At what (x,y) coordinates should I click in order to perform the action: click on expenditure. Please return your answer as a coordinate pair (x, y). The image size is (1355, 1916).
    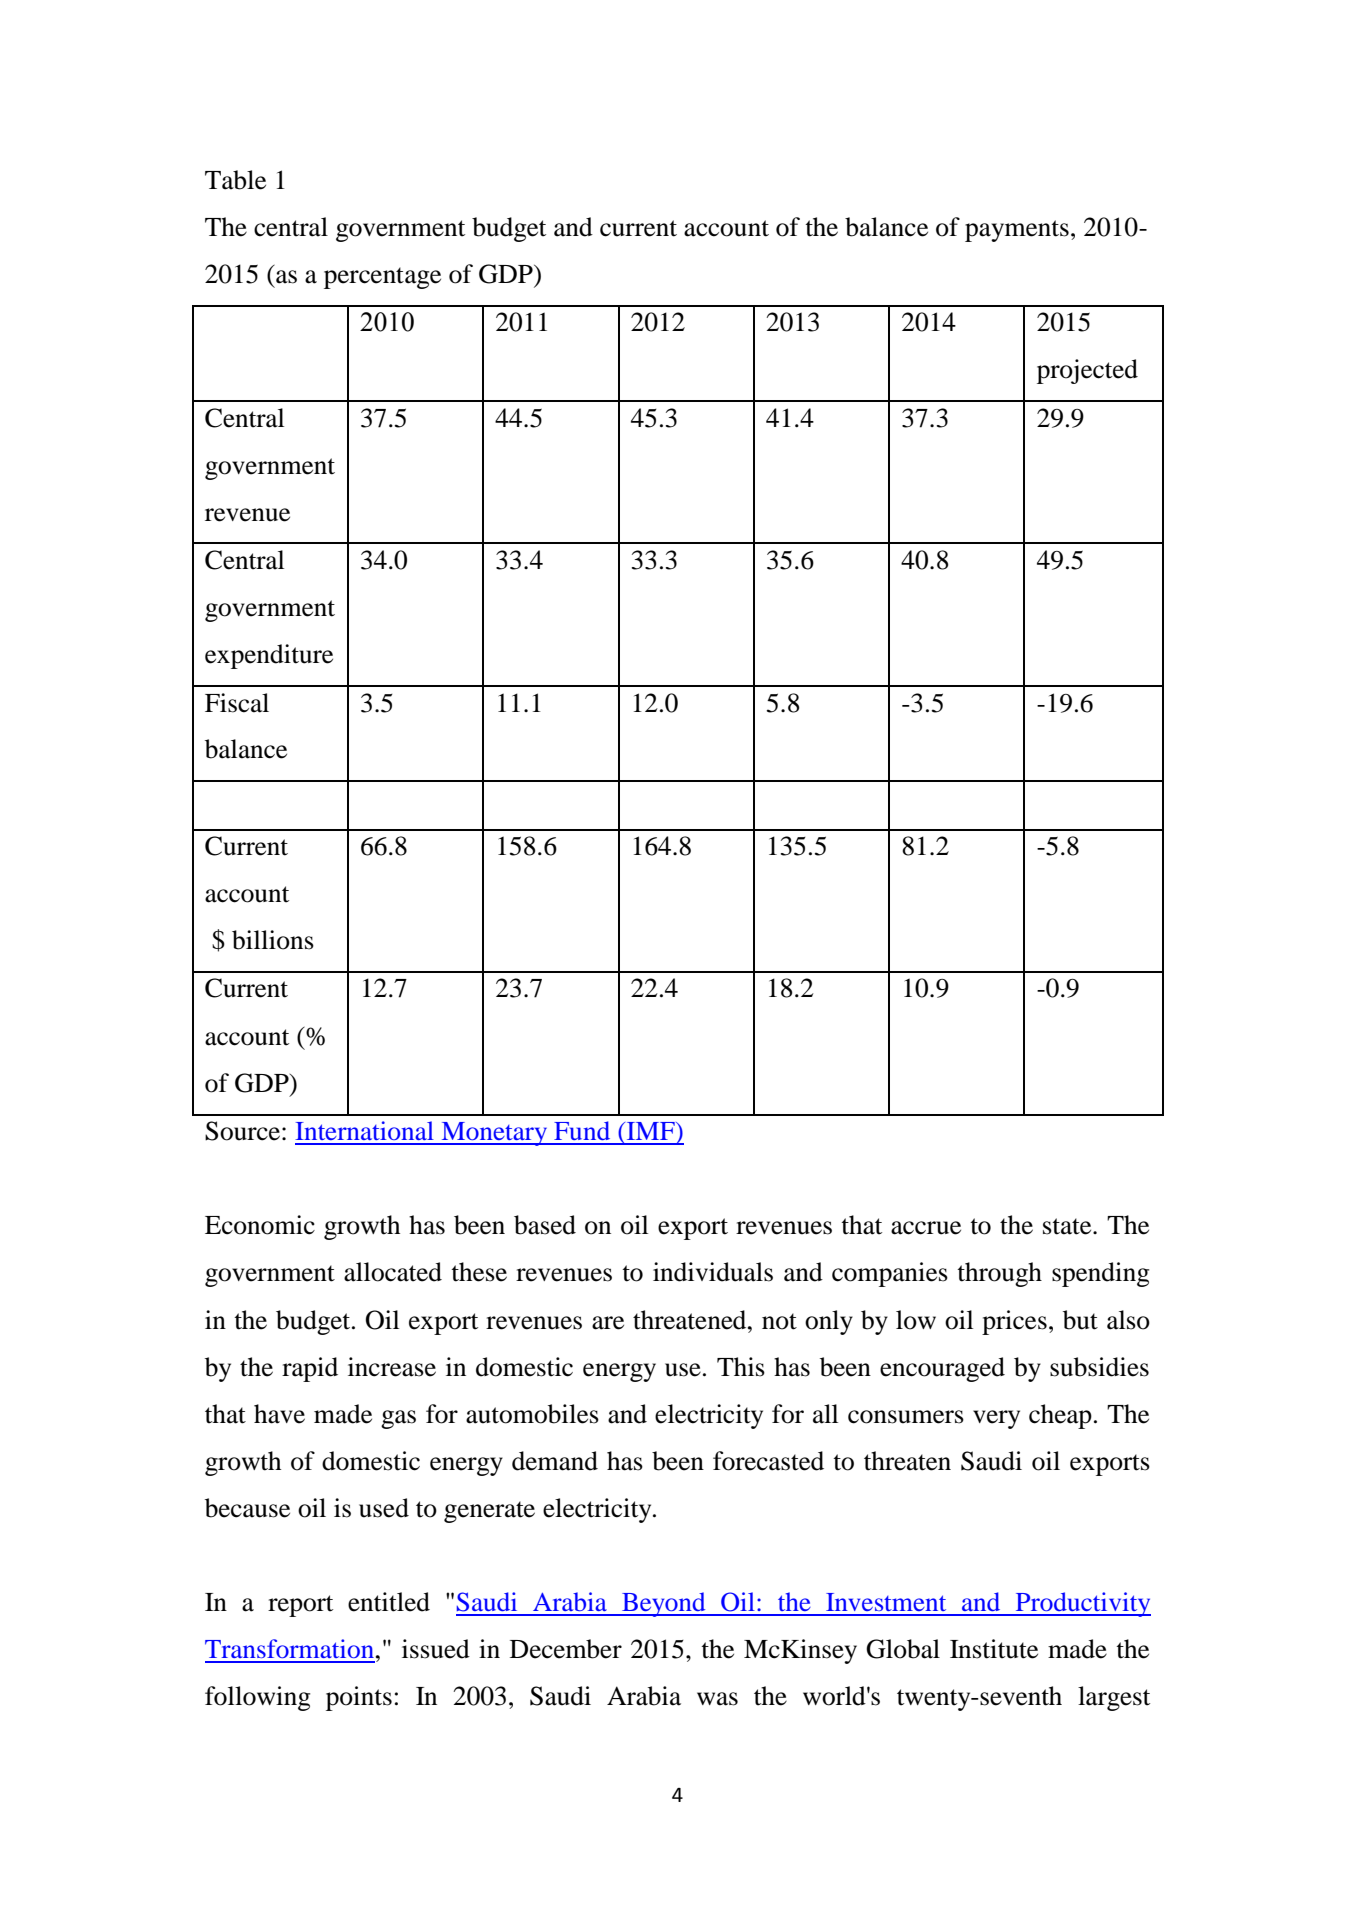
    Looking at the image, I should click on (269, 656).
